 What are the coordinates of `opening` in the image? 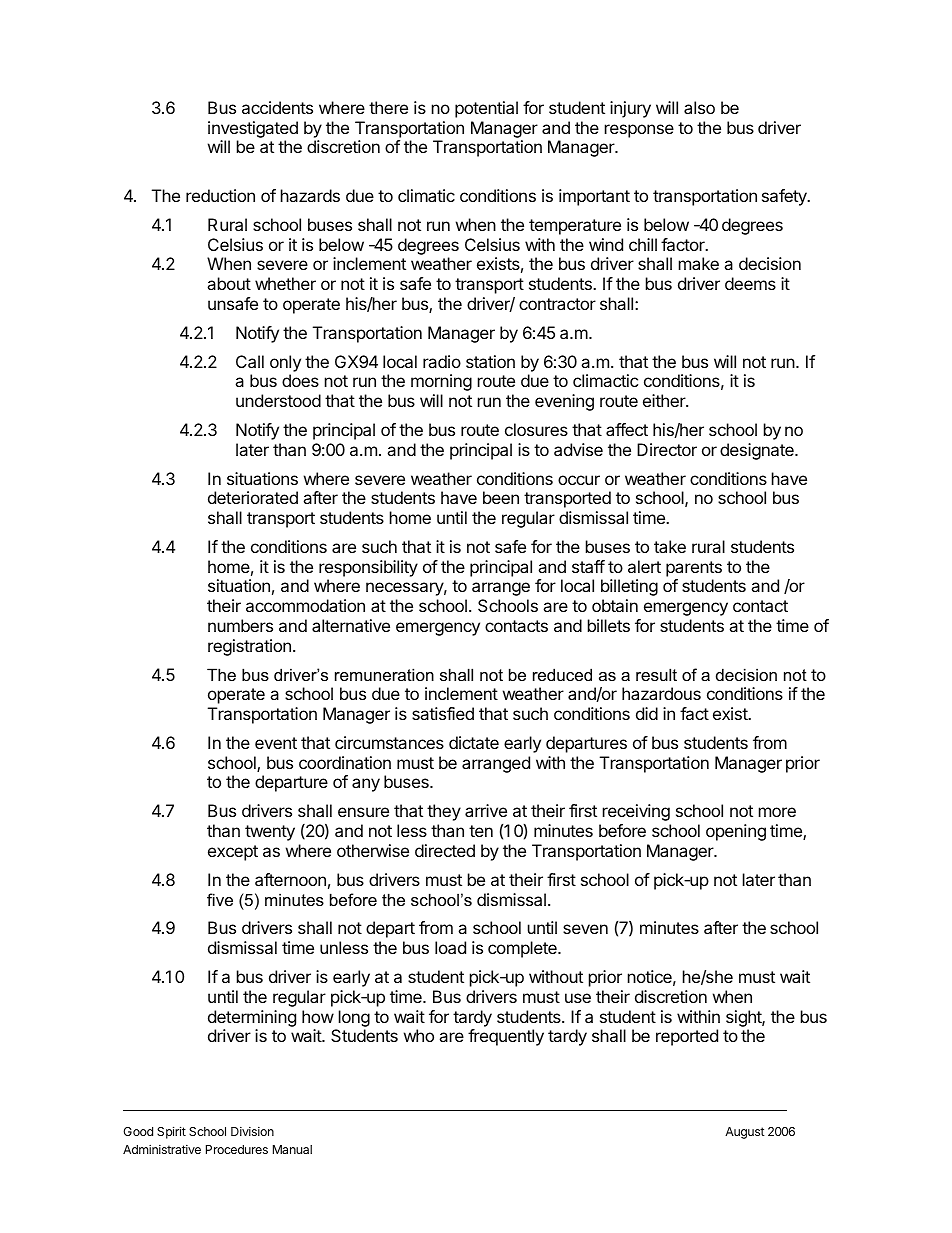 It's located at (736, 832).
